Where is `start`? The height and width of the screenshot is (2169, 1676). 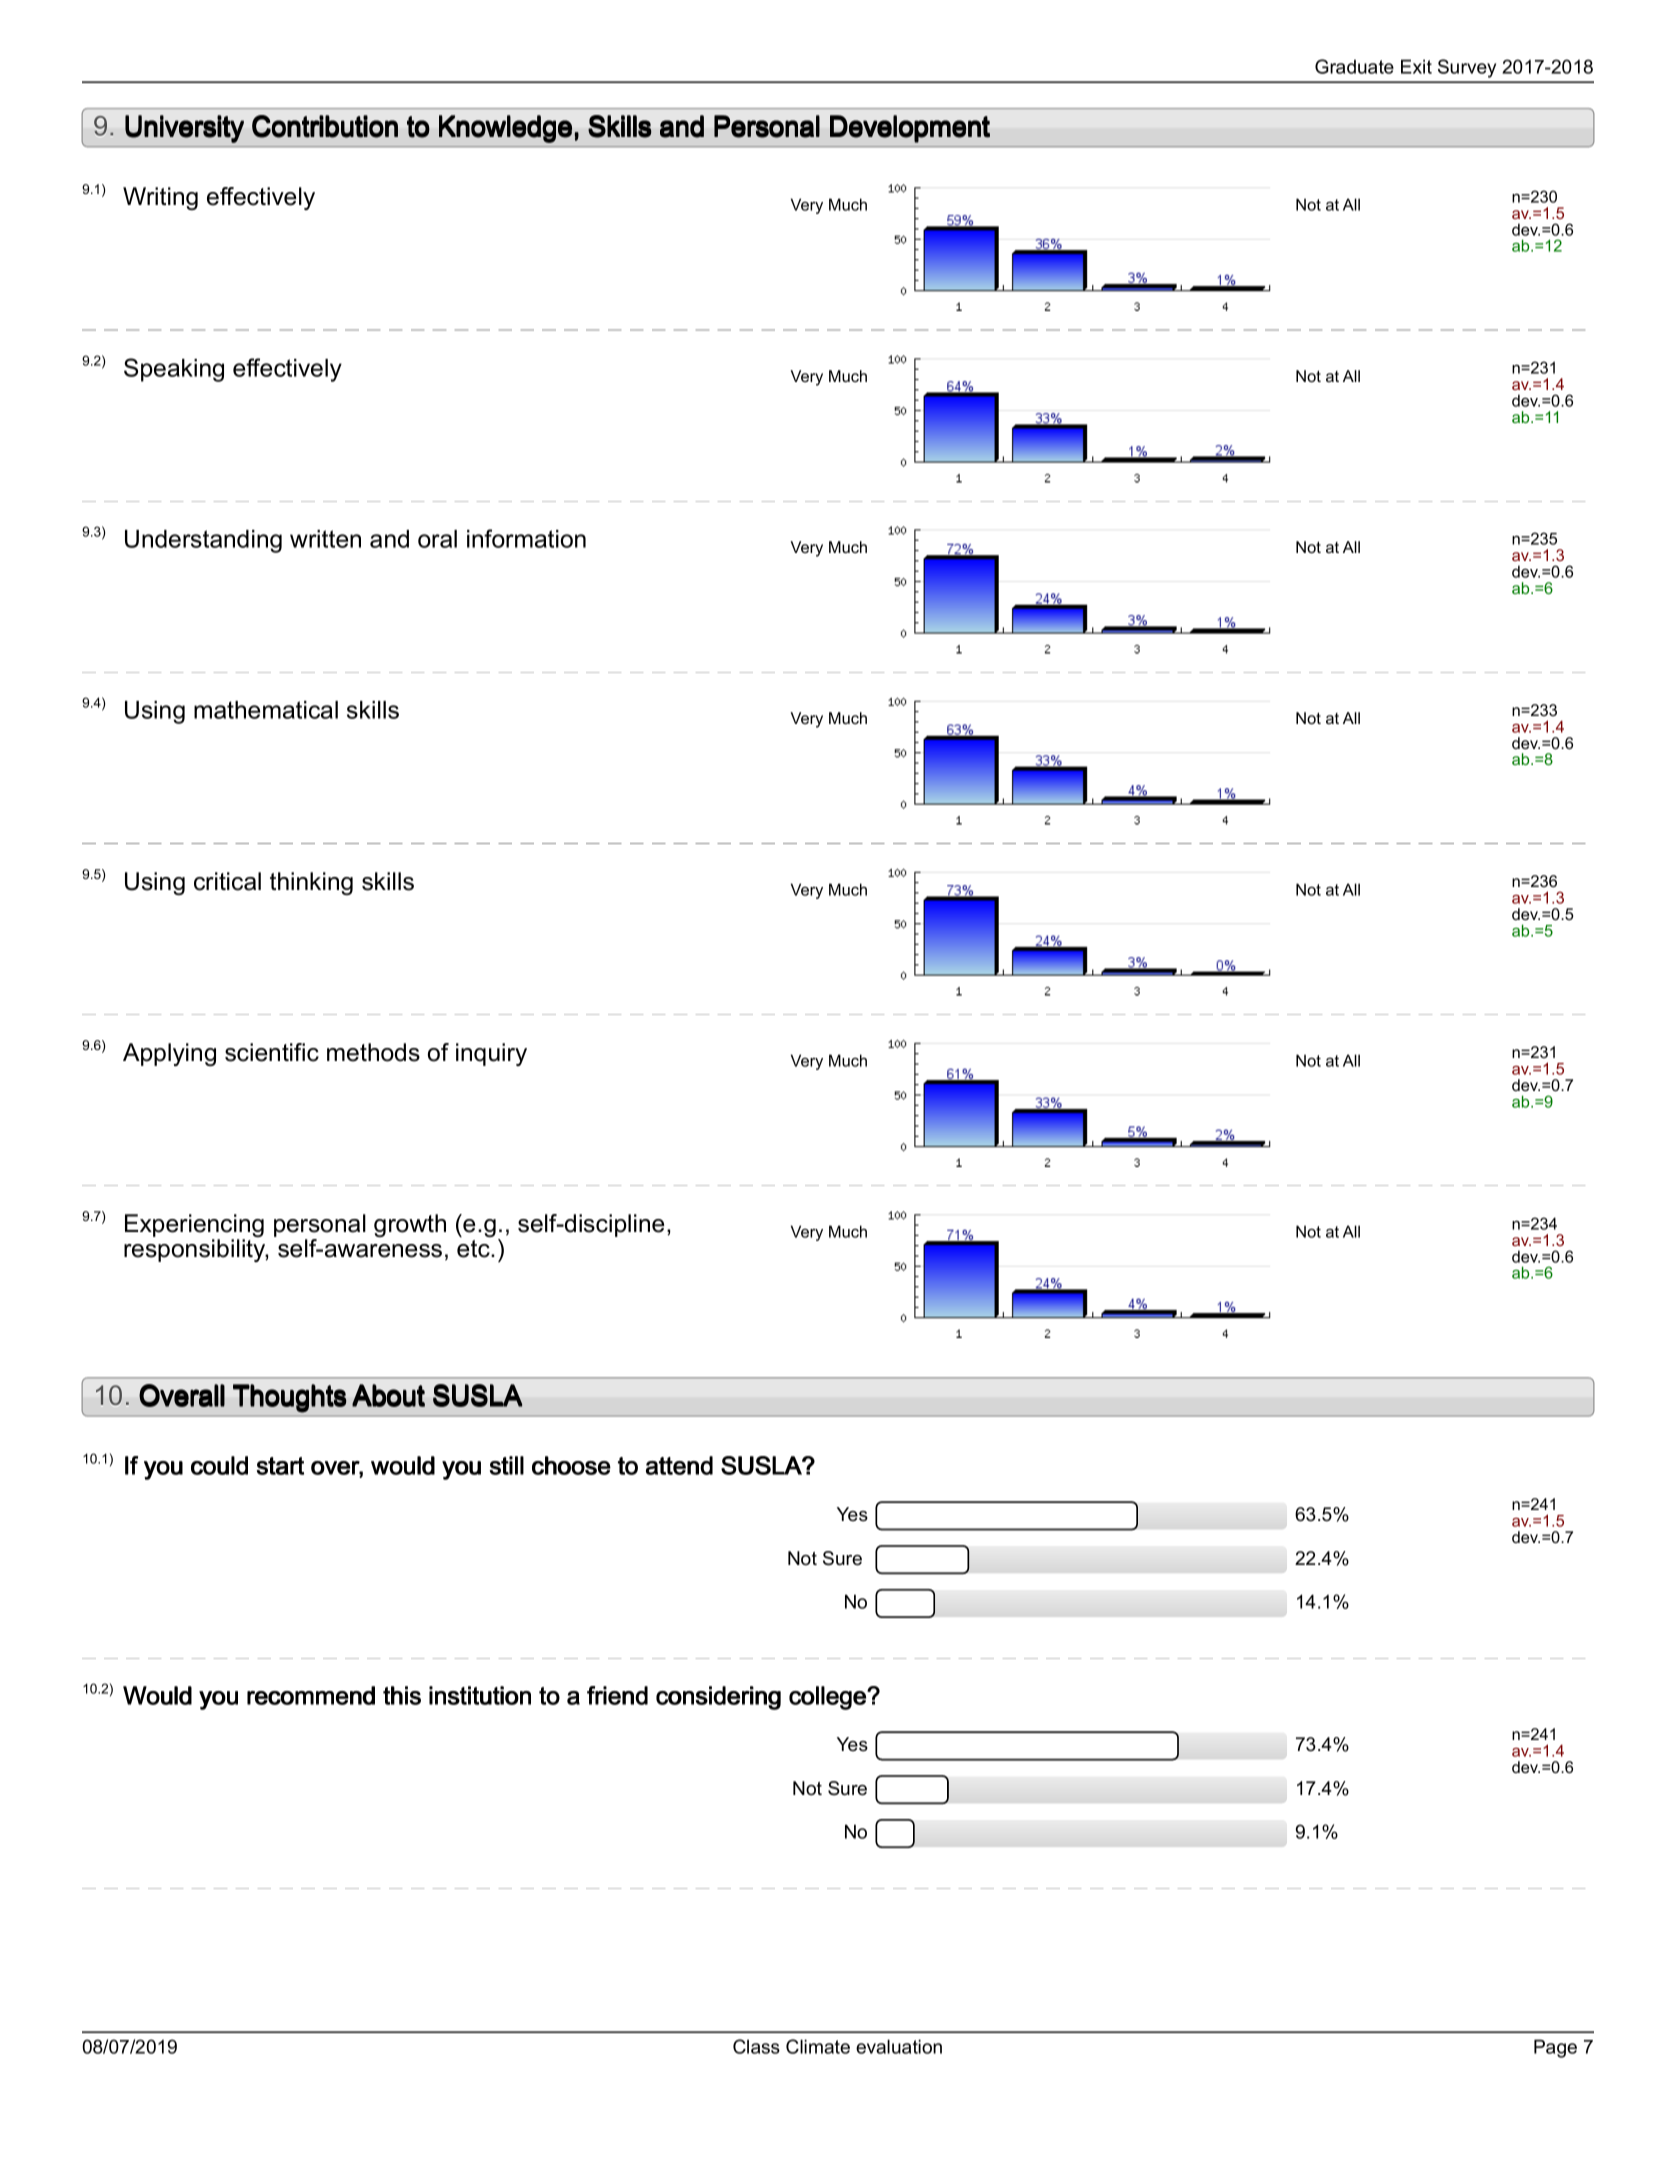 start is located at coordinates (280, 1466).
